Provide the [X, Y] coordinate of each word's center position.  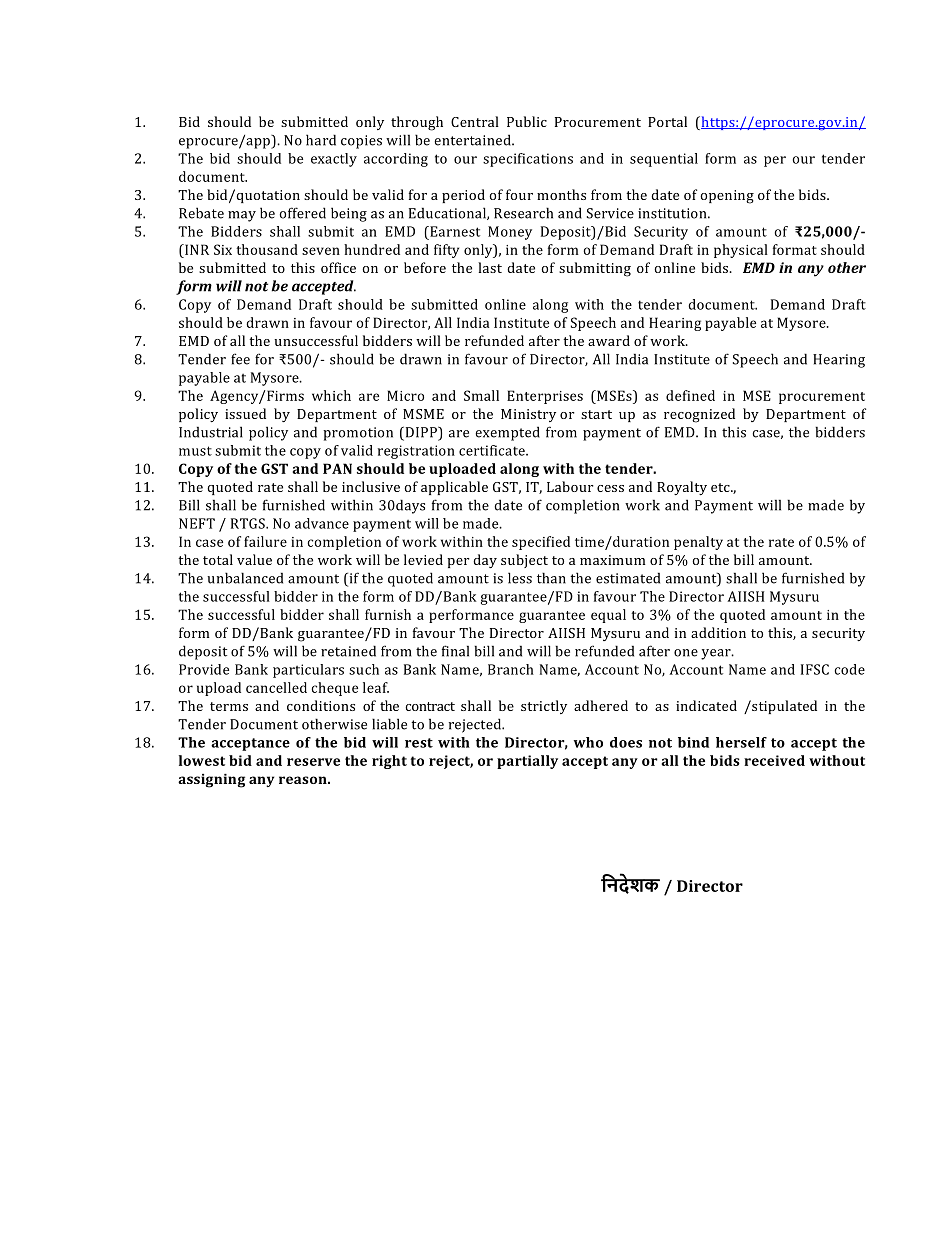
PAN [337, 468]
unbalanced [245, 578]
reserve [313, 762]
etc [721, 487]
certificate [493, 450]
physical [741, 251]
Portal [667, 121]
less [520, 578]
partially [527, 762]
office [338, 267]
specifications [528, 160]
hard [321, 140]
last [490, 267]
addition [718, 632]
